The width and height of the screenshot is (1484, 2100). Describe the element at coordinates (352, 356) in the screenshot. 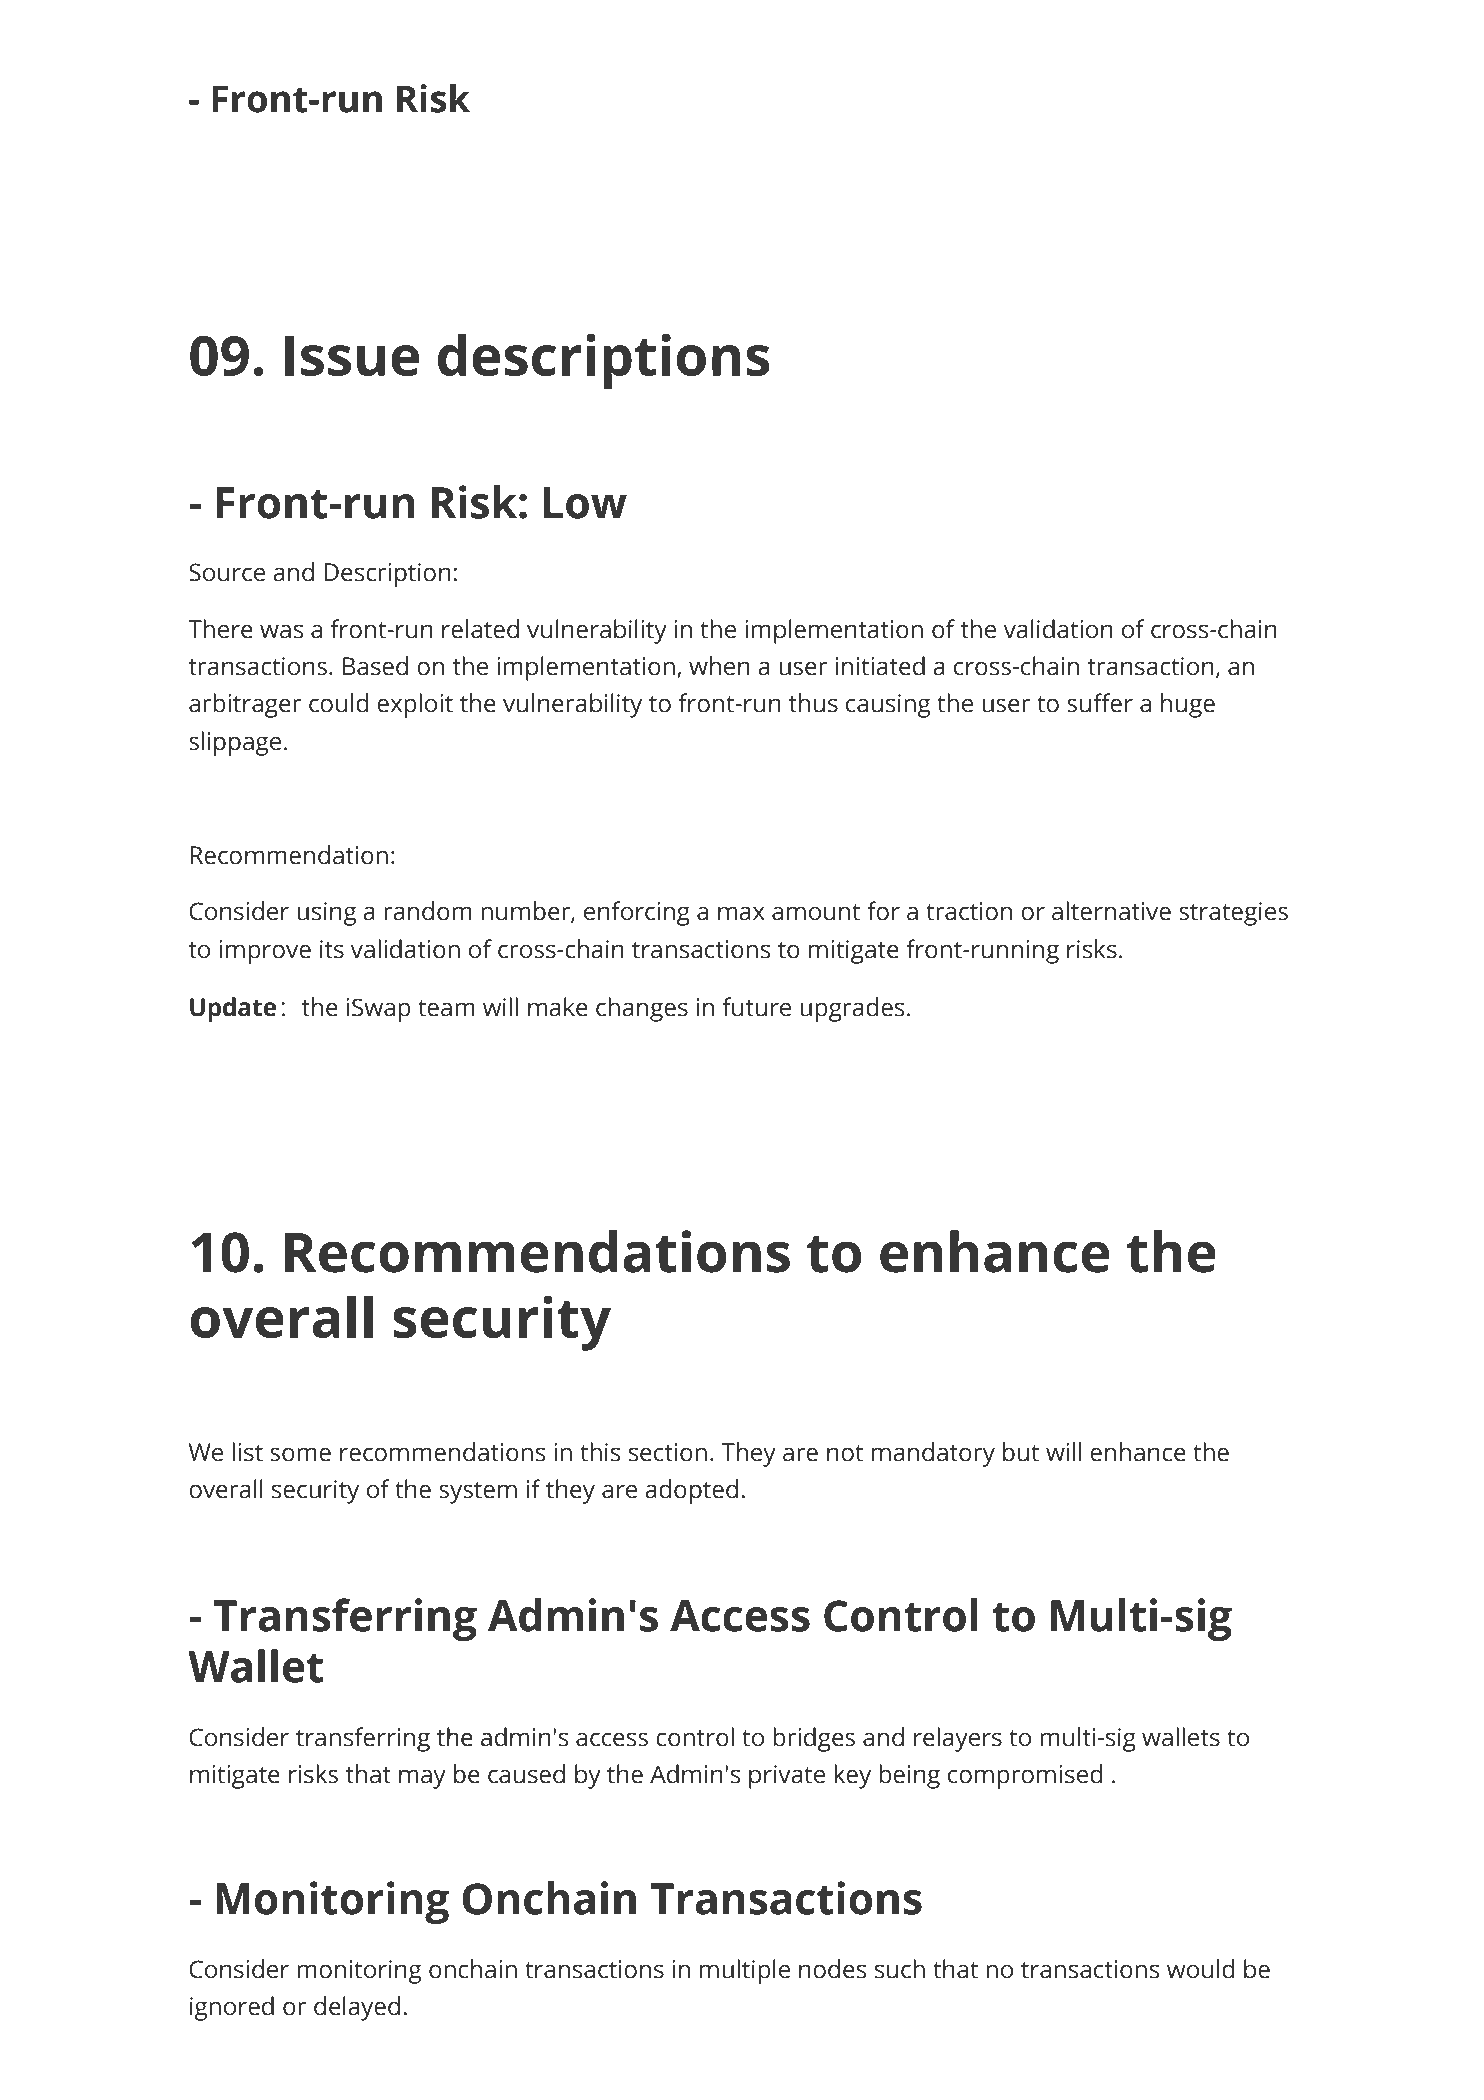

I see `Issue` at that location.
